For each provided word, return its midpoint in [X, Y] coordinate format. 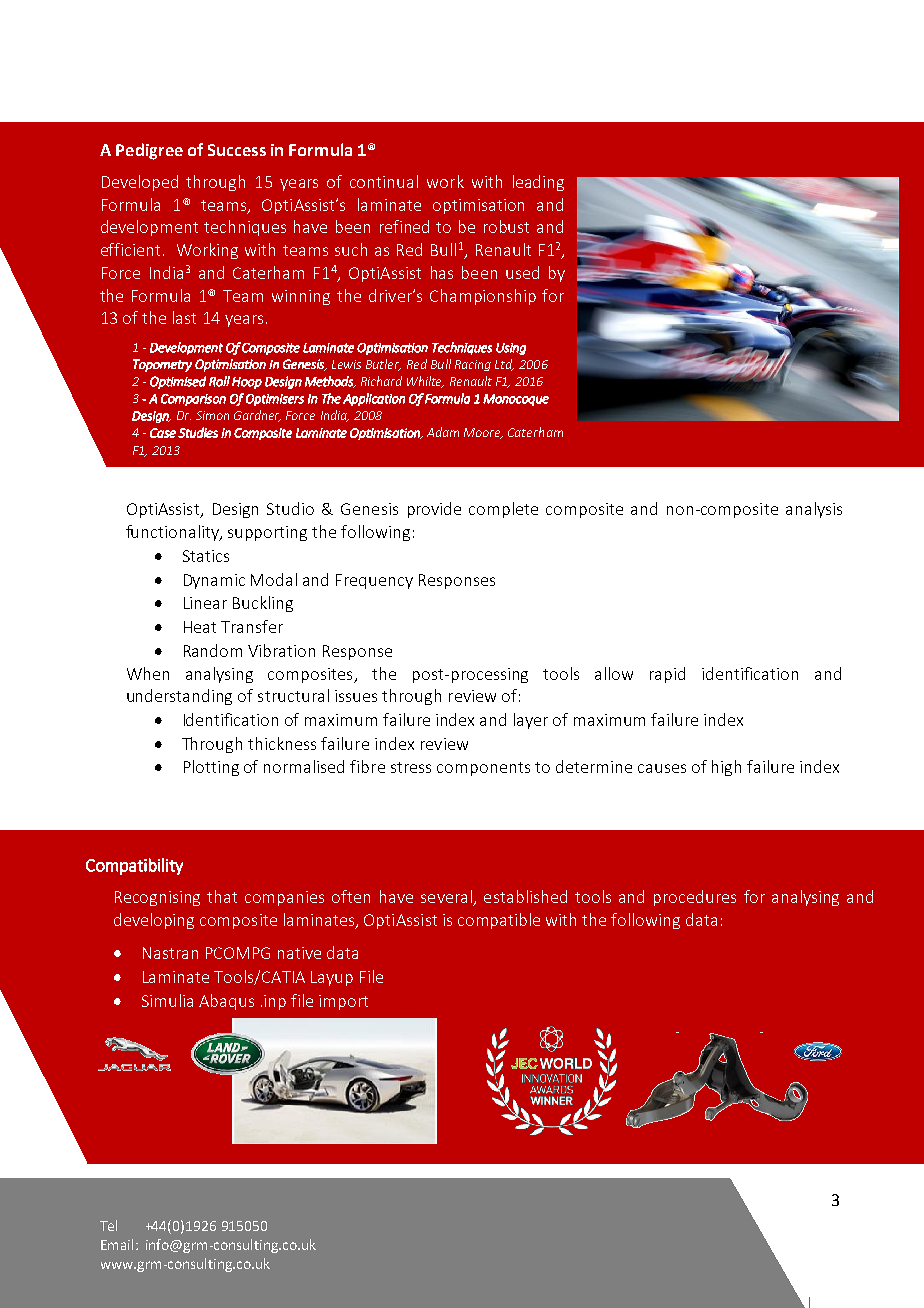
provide [434, 510]
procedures [695, 898]
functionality [173, 533]
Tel [108, 1225]
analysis [814, 510]
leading [538, 183]
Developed [140, 183]
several [448, 898]
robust [506, 226]
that [222, 896]
